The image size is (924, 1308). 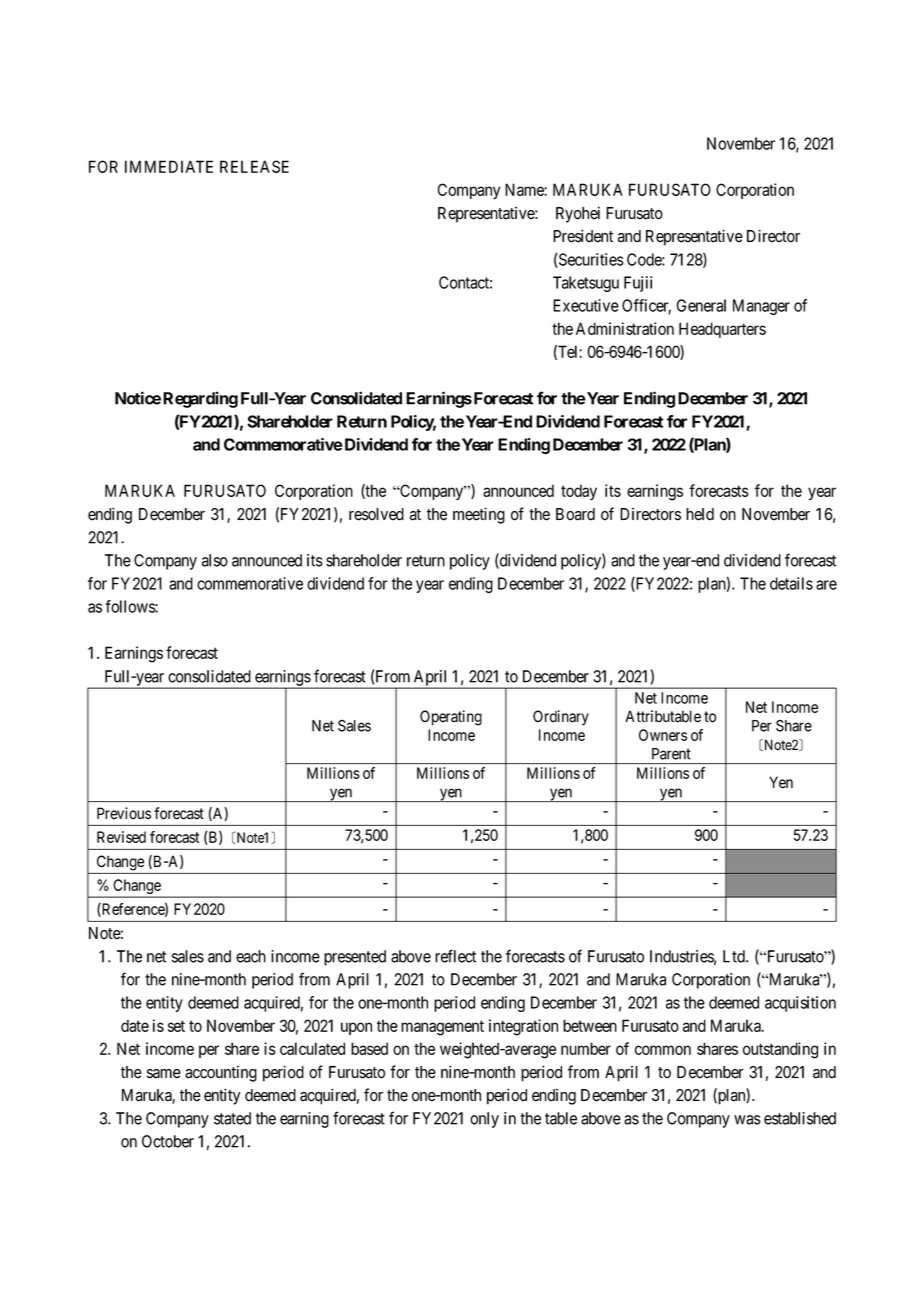 I want to click on stated, so click(x=232, y=1118).
